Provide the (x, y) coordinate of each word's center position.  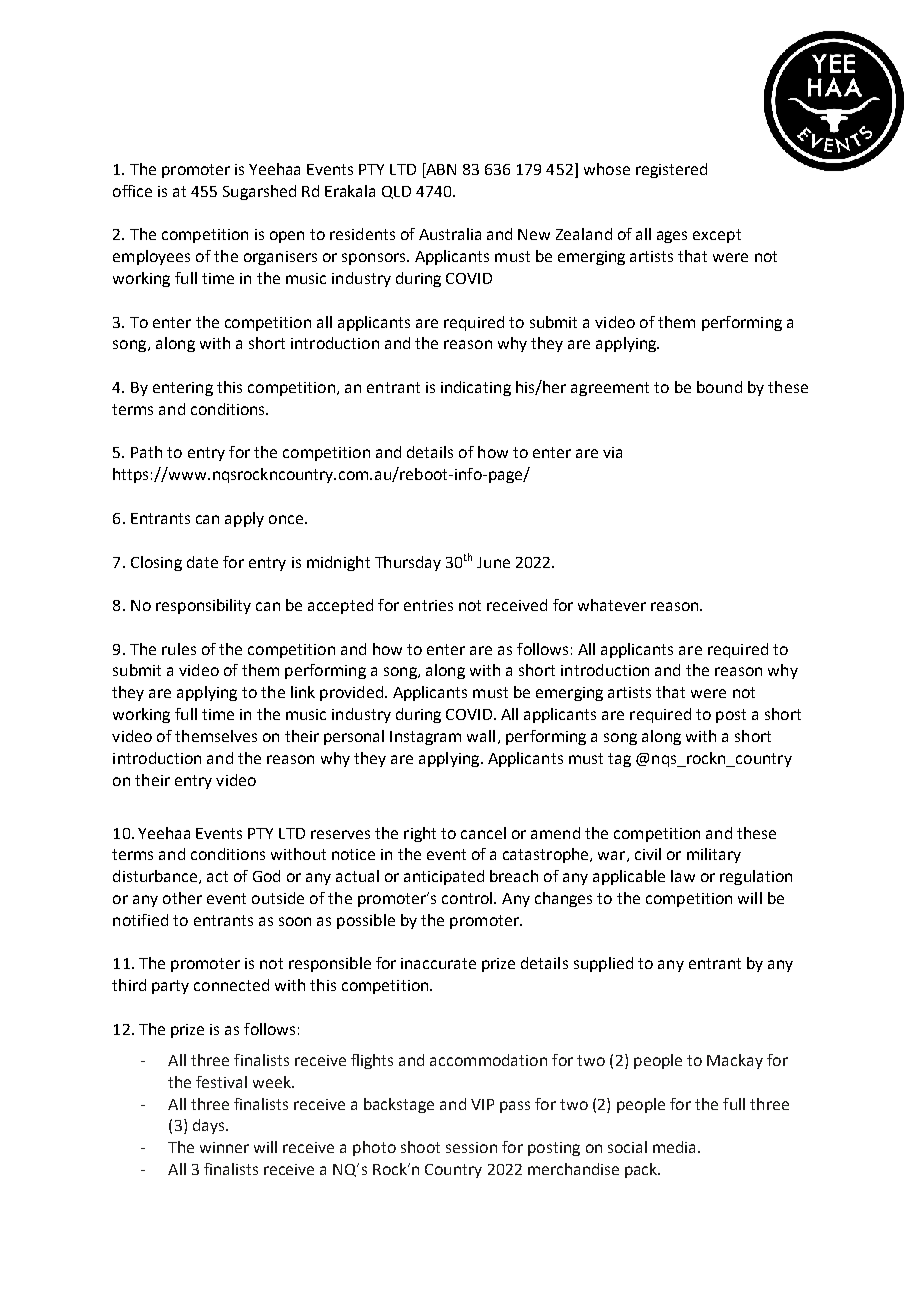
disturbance (156, 877)
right (420, 834)
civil (648, 854)
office (132, 191)
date (202, 562)
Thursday (408, 563)
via (612, 452)
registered (671, 170)
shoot (420, 1147)
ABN (440, 169)
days (210, 1126)
